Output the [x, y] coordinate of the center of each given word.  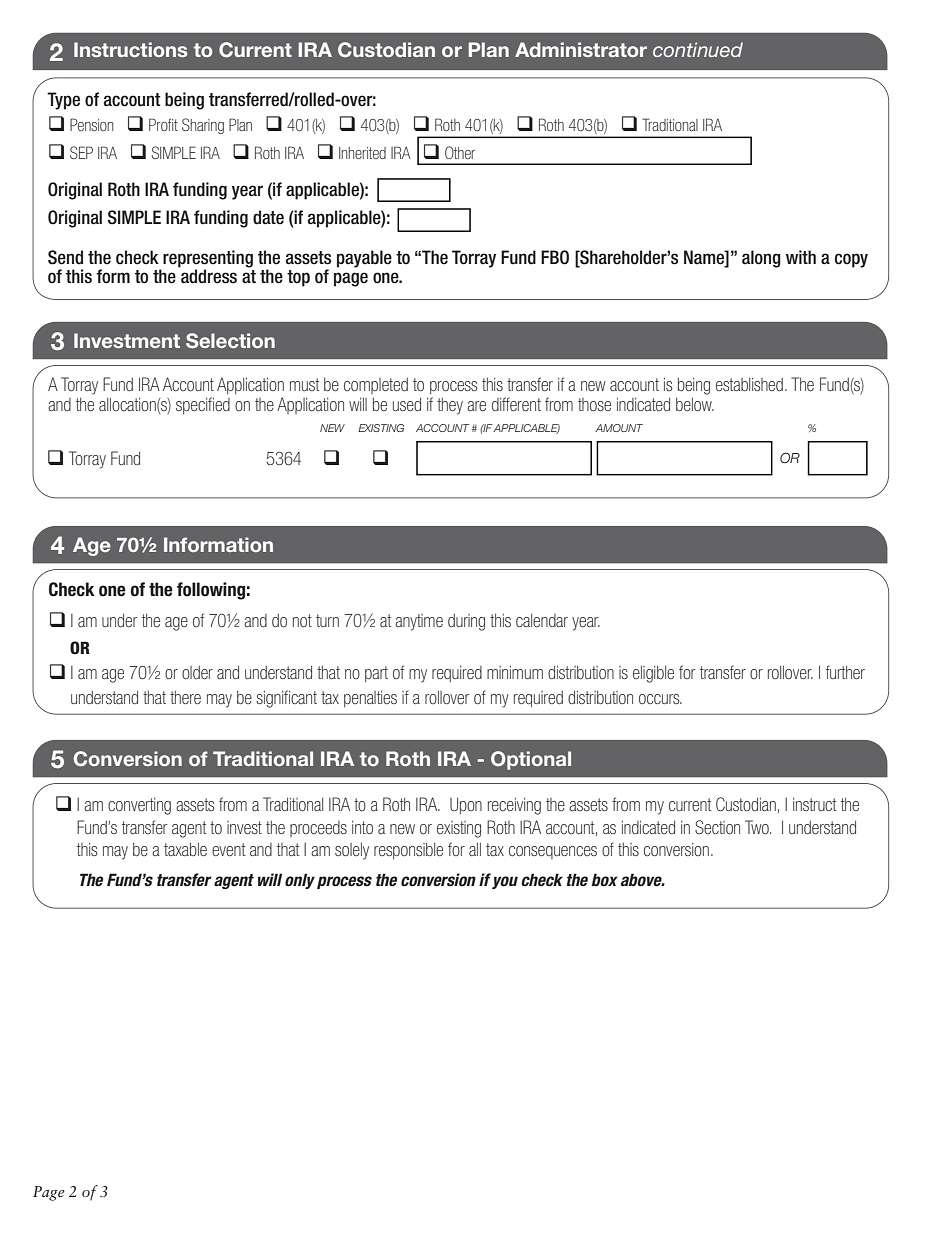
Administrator [581, 49]
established [749, 384]
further [845, 672]
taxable [185, 849]
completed [376, 386]
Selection [230, 341]
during [466, 622]
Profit [163, 124]
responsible [408, 850]
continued [698, 49]
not [302, 620]
